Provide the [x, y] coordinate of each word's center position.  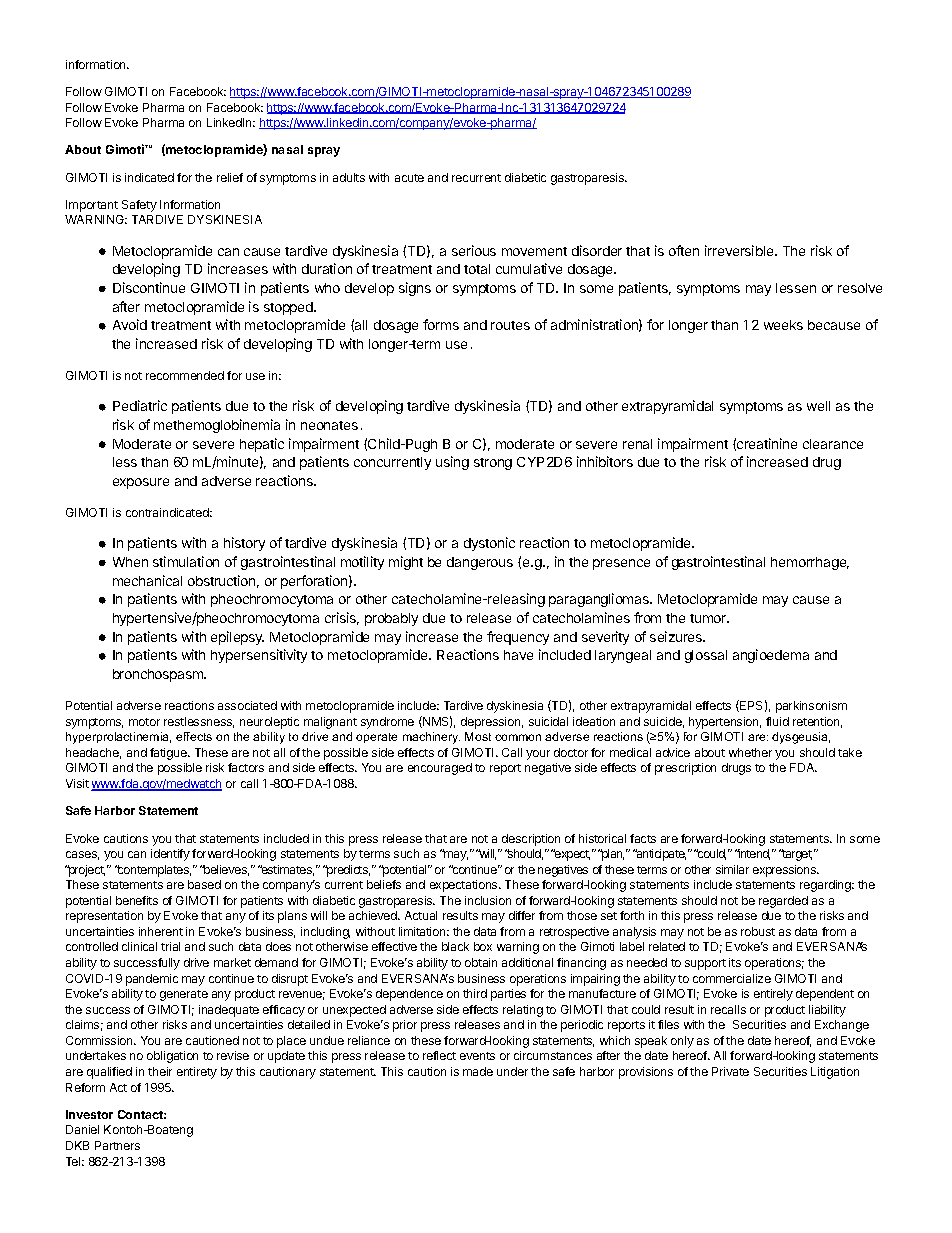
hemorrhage [810, 563]
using [452, 463]
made [478, 1071]
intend [753, 854]
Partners [117, 1145]
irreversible [740, 250]
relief [230, 177]
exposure [141, 483]
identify [170, 855]
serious [474, 250]
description [531, 840]
